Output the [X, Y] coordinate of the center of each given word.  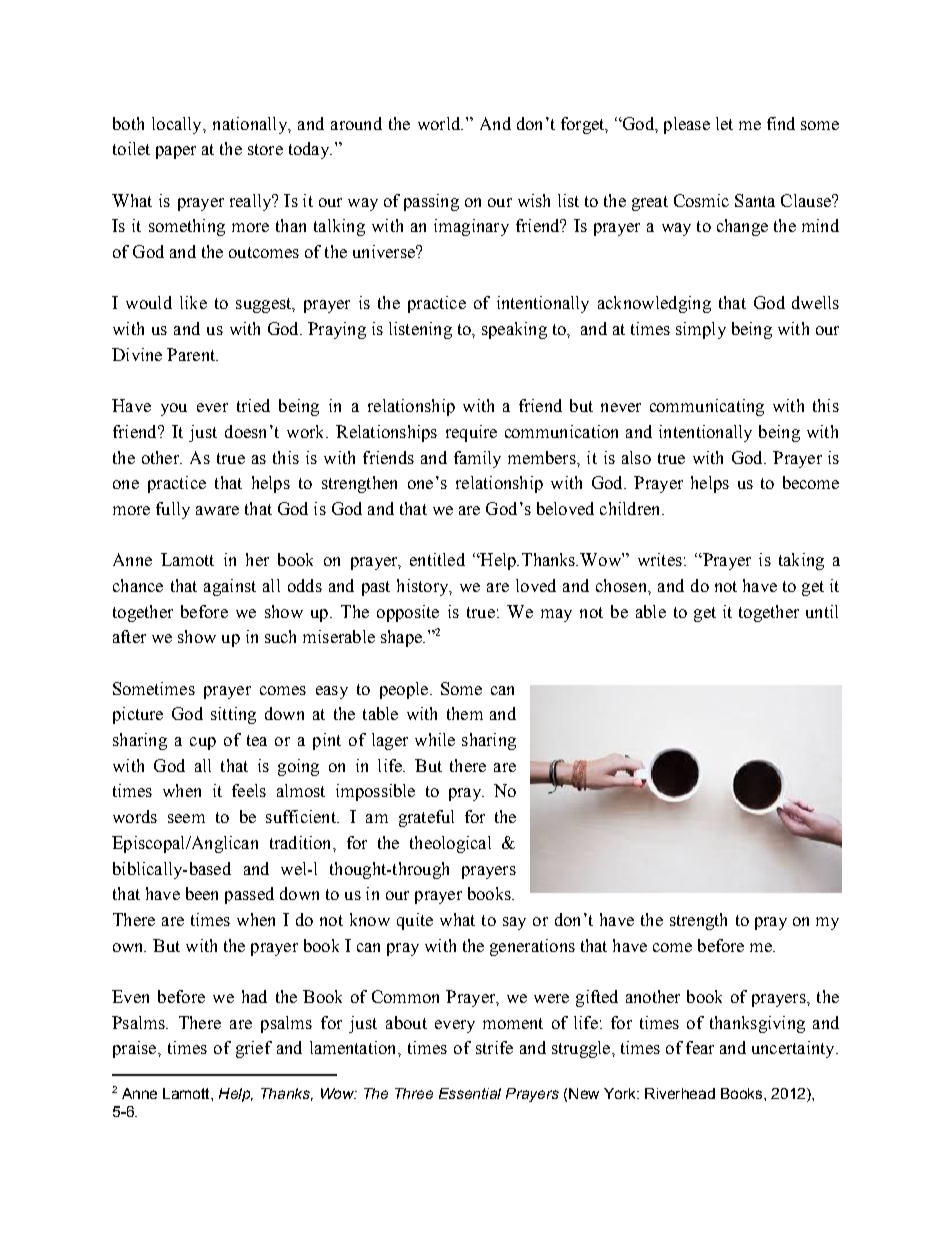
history [424, 587]
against [230, 587]
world [440, 123]
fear [700, 1047]
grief [254, 1049]
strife [494, 1047]
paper [176, 152]
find [781, 123]
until [822, 611]
